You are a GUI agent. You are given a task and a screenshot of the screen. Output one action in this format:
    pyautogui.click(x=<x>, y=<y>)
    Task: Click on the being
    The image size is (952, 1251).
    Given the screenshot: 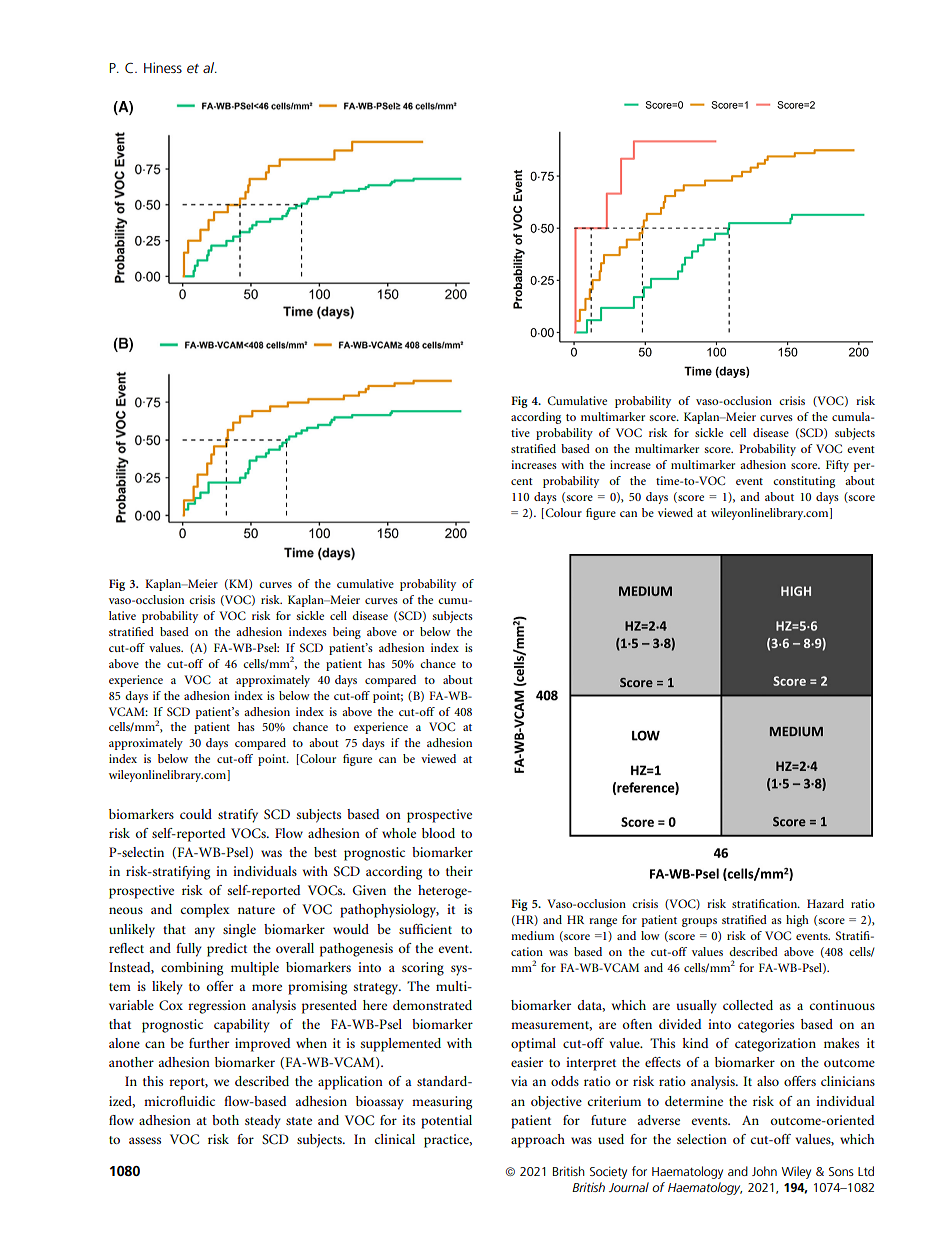 What is the action you would take?
    pyautogui.click(x=347, y=633)
